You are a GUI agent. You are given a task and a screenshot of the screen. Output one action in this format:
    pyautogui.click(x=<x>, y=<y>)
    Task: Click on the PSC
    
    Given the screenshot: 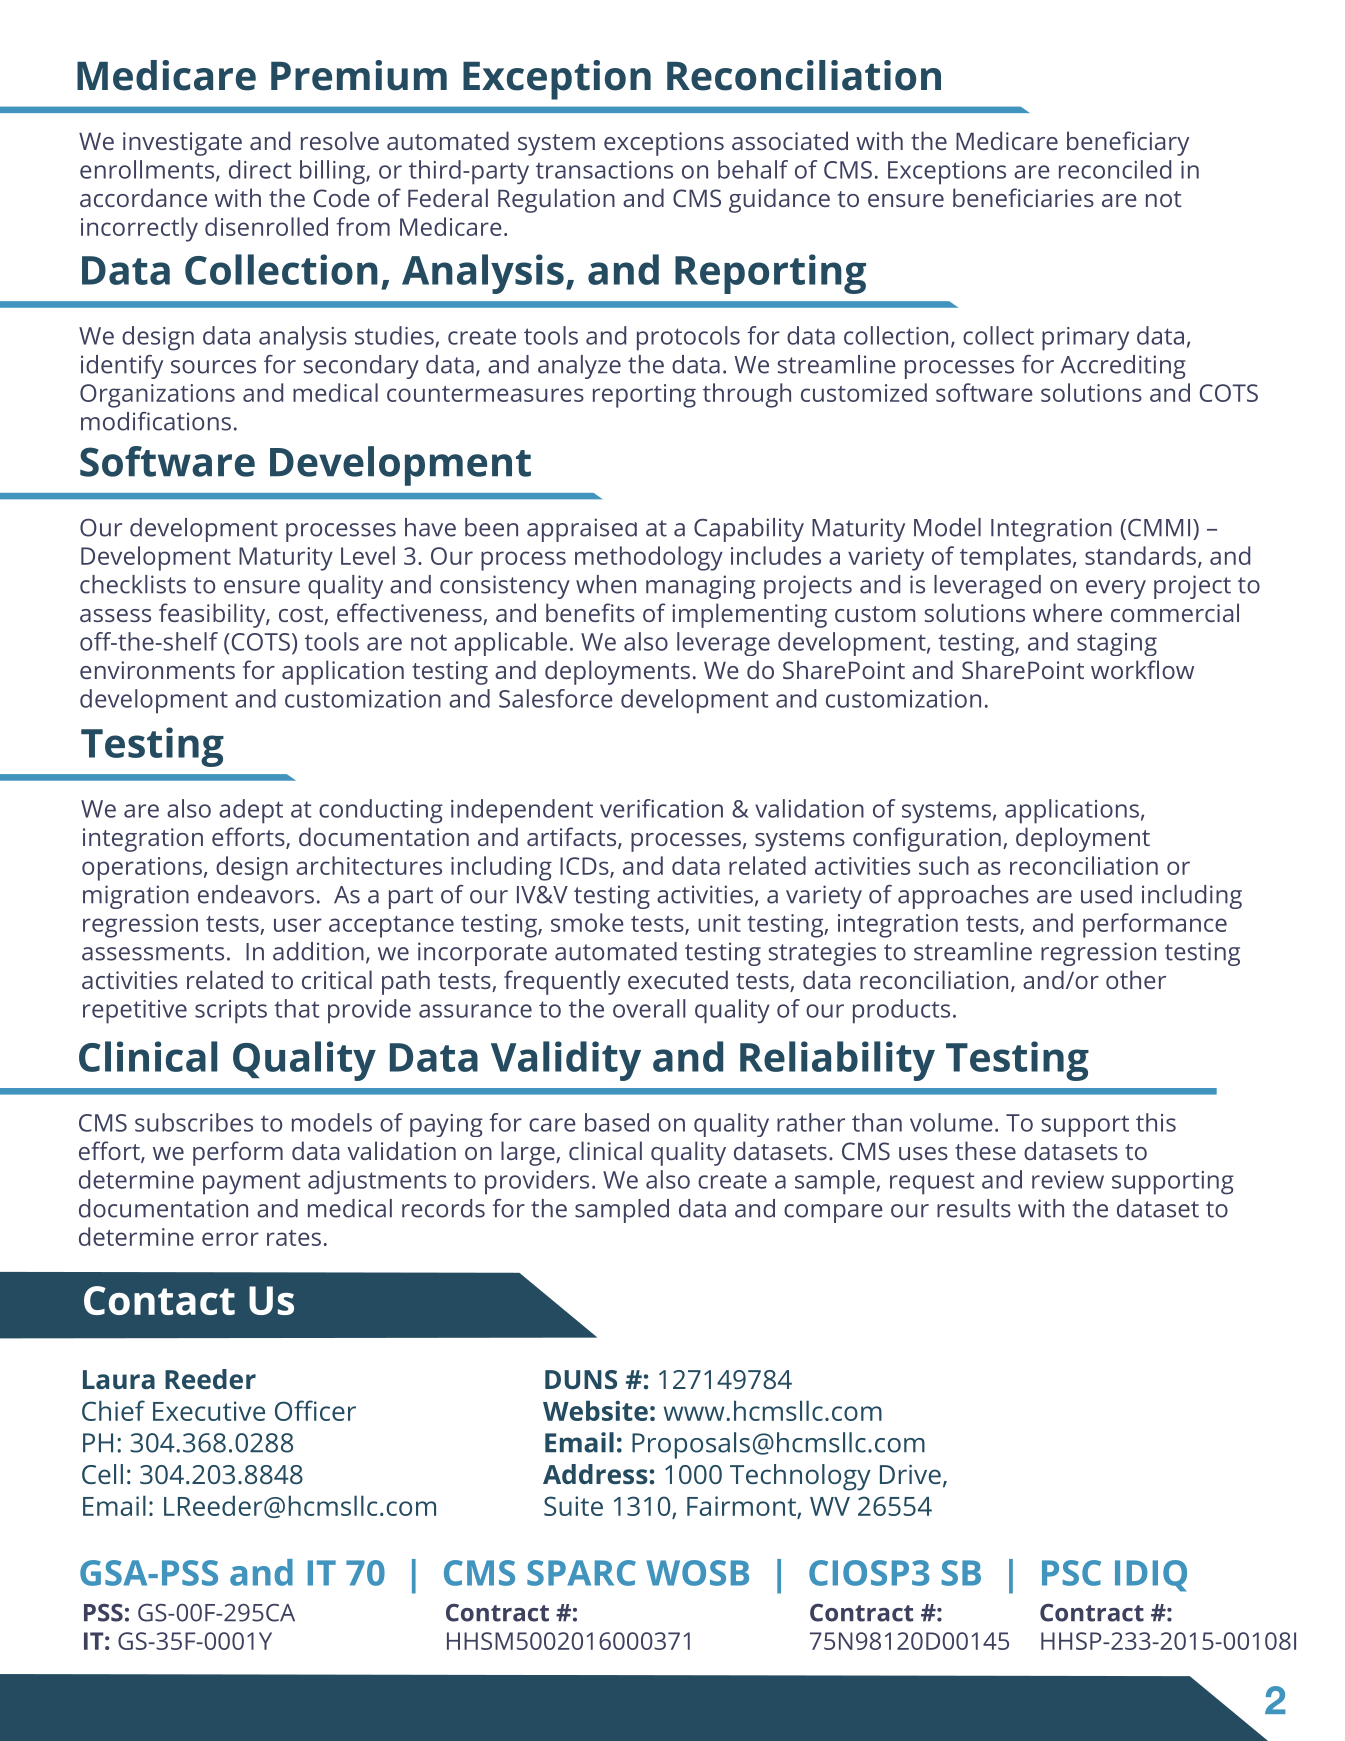 What is the action you would take?
    pyautogui.click(x=1071, y=1573)
